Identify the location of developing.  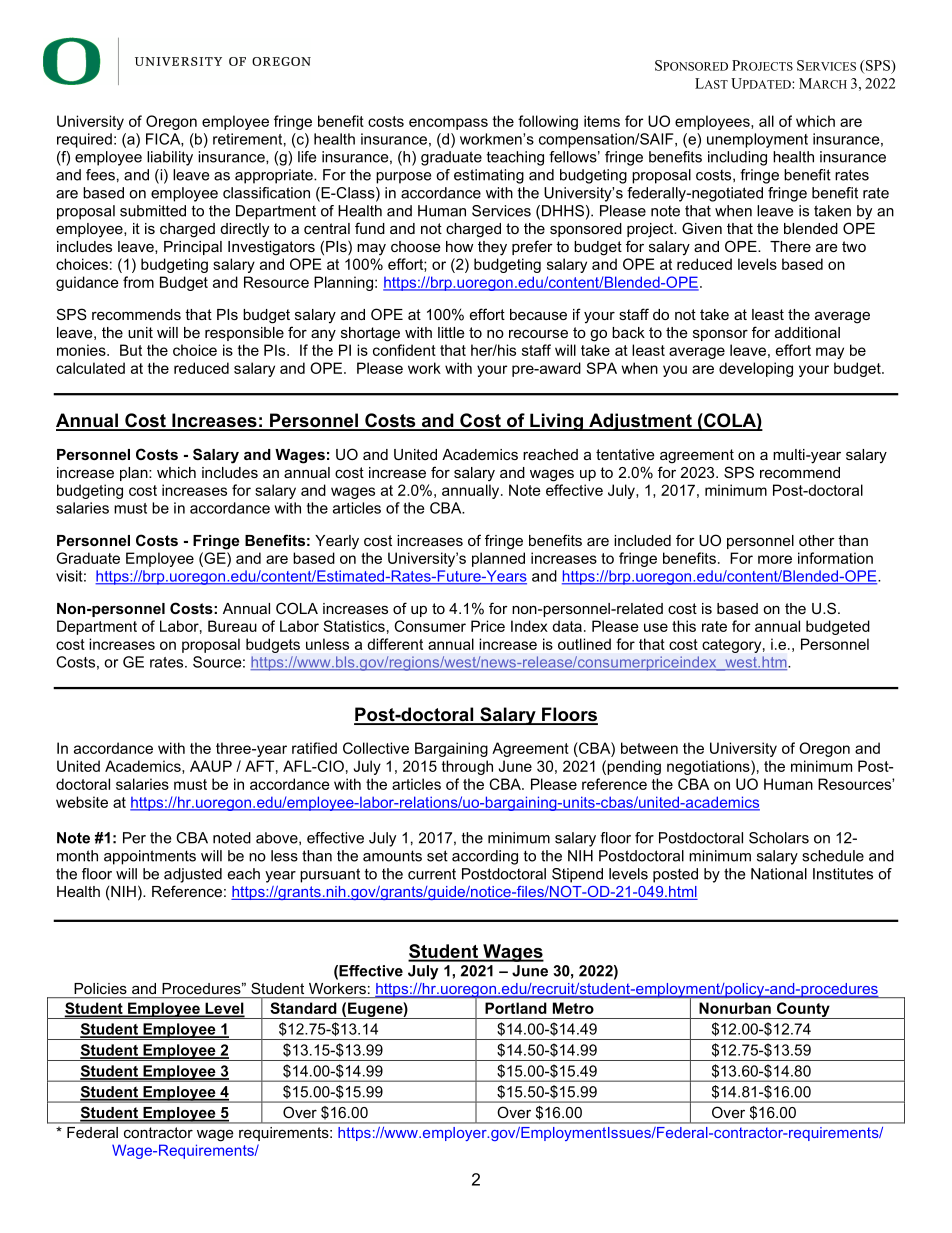
(756, 369).
